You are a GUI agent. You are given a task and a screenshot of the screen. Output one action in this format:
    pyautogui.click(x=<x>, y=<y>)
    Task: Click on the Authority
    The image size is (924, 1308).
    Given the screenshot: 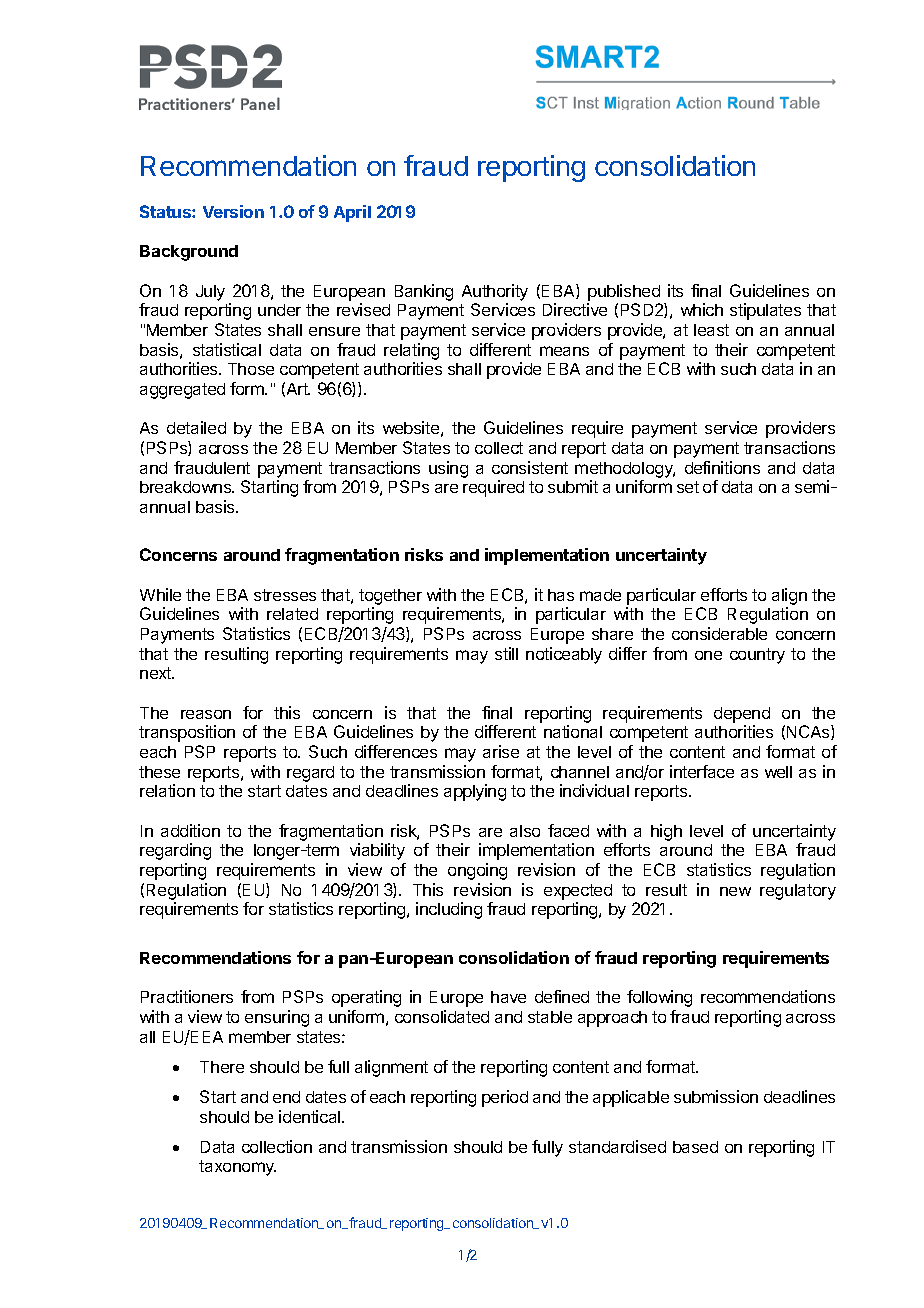 What is the action you would take?
    pyautogui.click(x=495, y=292)
